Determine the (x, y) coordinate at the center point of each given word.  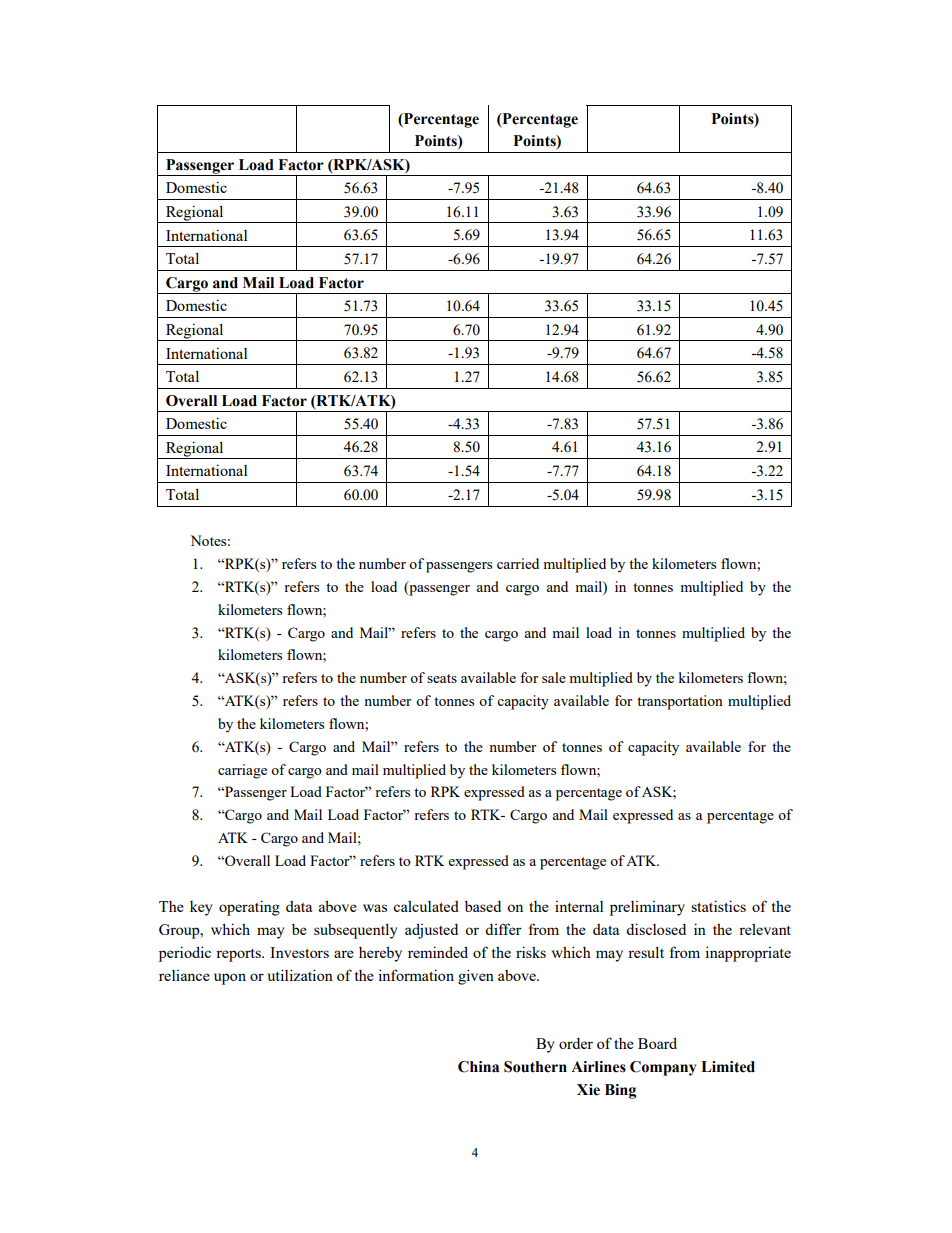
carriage (242, 771)
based (483, 906)
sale (554, 677)
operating (249, 908)
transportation (680, 702)
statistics (718, 906)
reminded (438, 952)
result (646, 952)
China (478, 1067)
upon (230, 979)
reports (239, 955)
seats (442, 678)
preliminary (647, 908)
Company (663, 1068)
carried (518, 563)
